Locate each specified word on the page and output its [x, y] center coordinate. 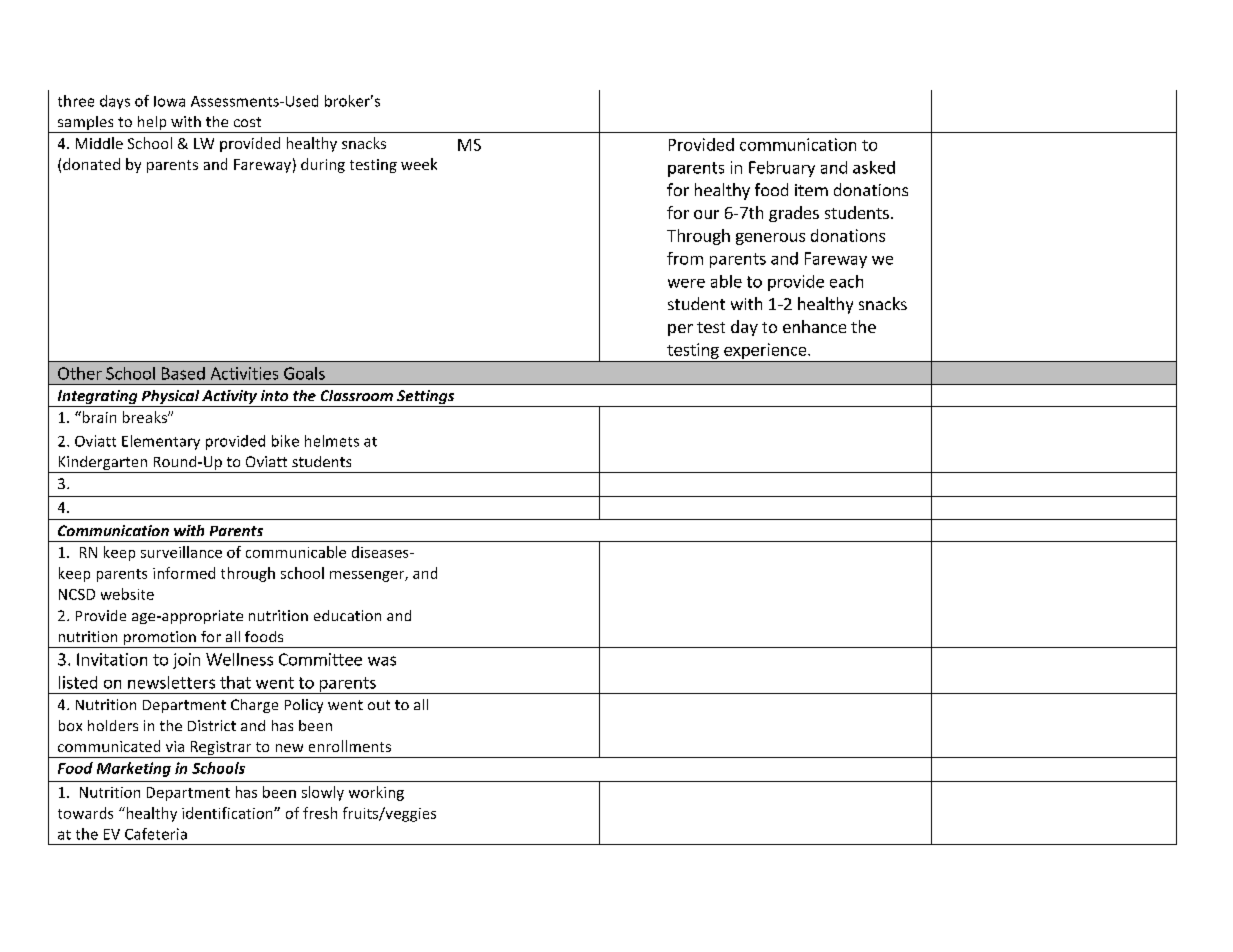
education [347, 615]
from [685, 258]
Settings [426, 398]
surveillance [181, 552]
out [379, 705]
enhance [814, 326]
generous [770, 239]
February [782, 169]
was [382, 661]
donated [91, 164]
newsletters [171, 682]
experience [765, 352]
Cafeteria [156, 834]
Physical [170, 398]
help [152, 124]
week [419, 164]
